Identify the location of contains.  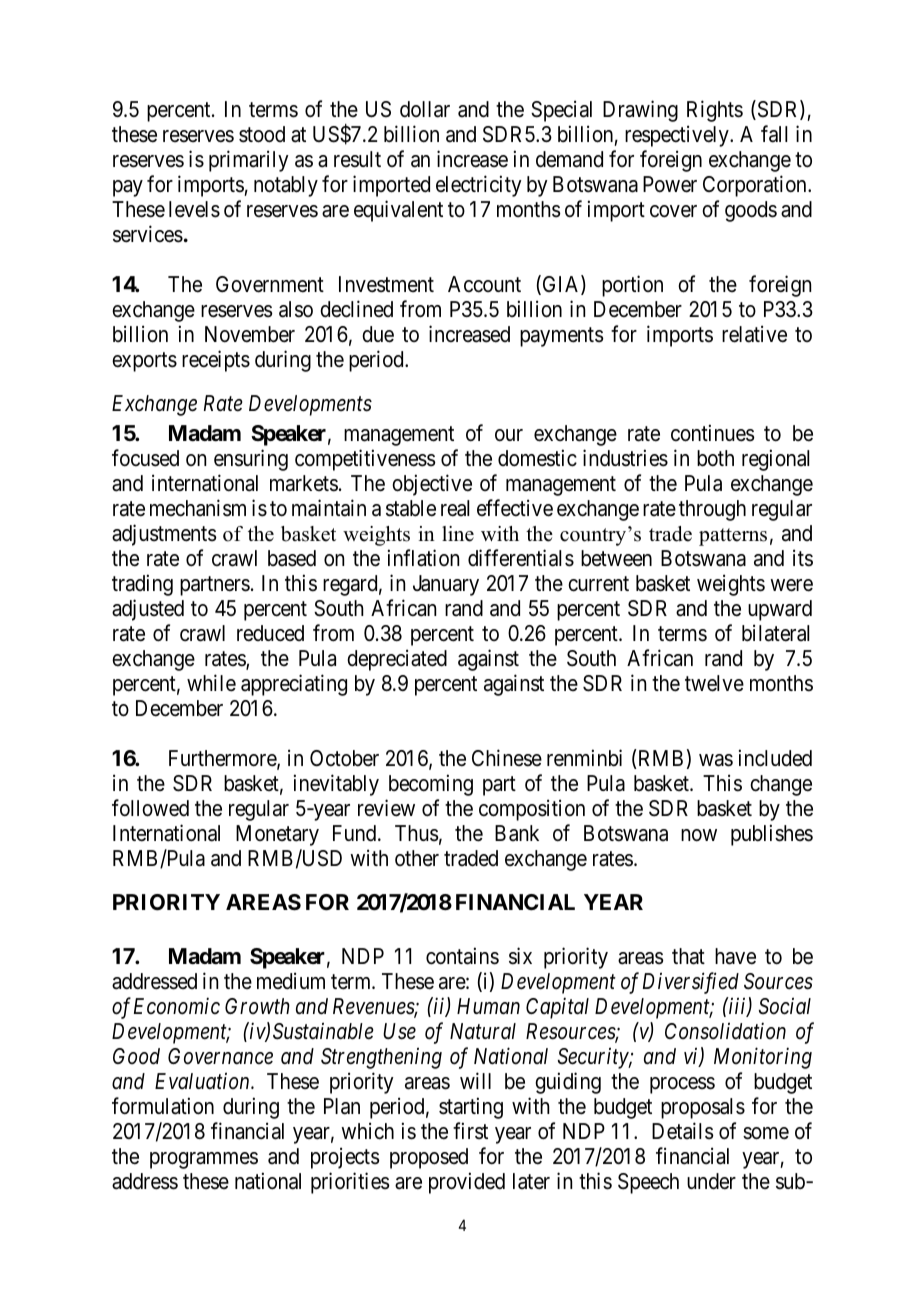
(462, 956).
